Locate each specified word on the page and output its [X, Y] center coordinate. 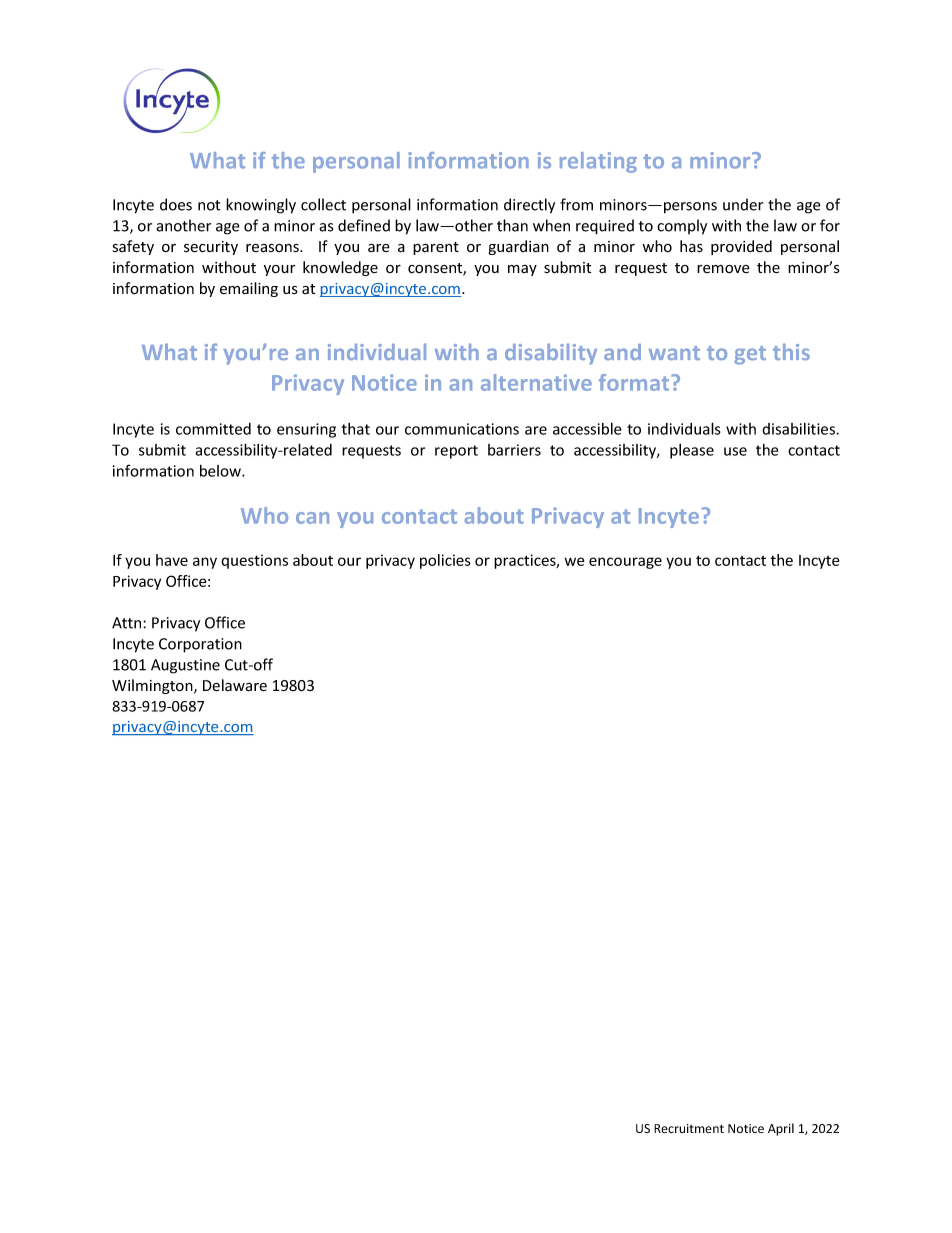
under [743, 204]
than [512, 225]
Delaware [235, 685]
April [781, 1129]
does [176, 204]
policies [445, 561]
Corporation [200, 645]
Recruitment [689, 1128]
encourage [625, 563]
